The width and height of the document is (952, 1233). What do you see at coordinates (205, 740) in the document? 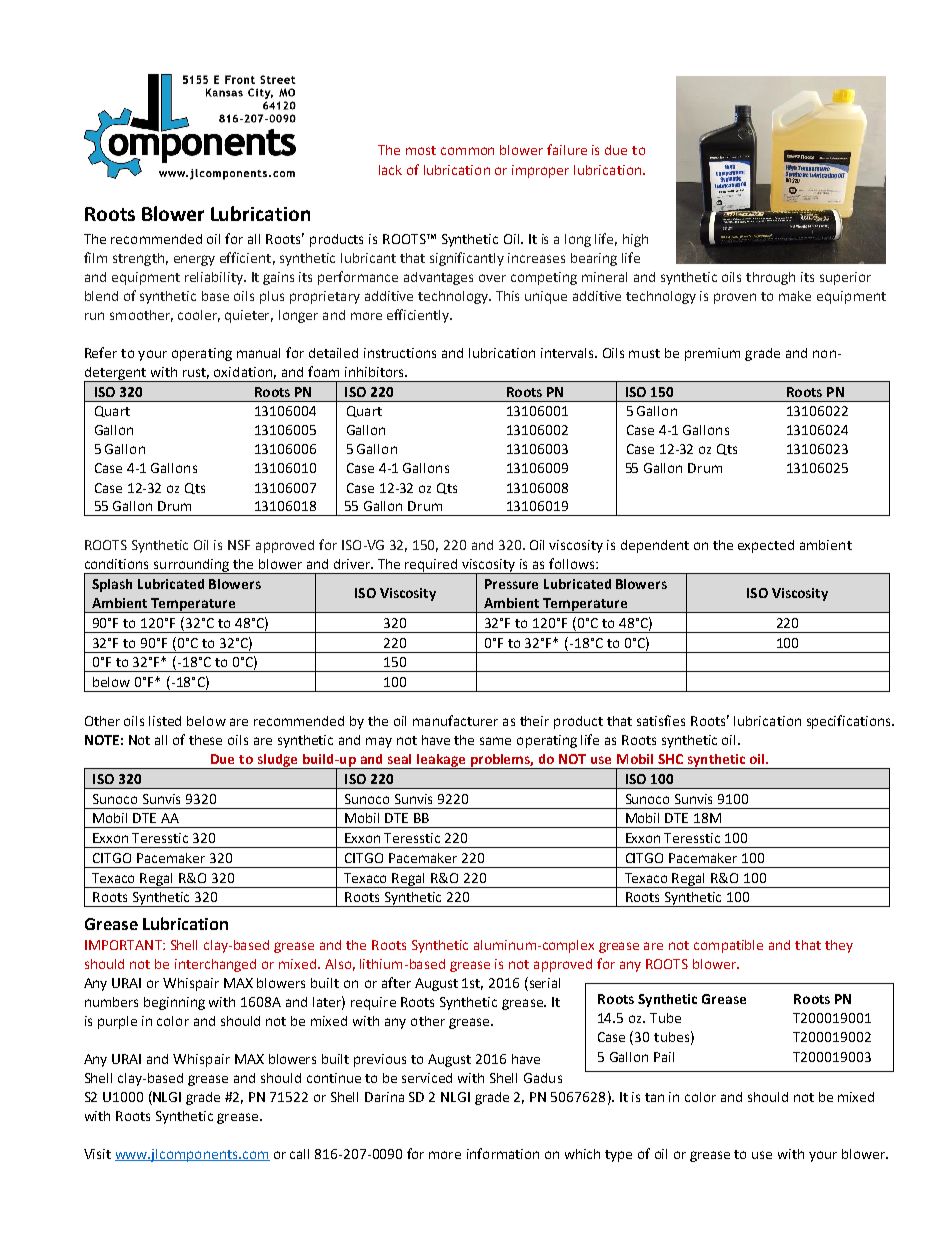
I see `these` at bounding box center [205, 740].
